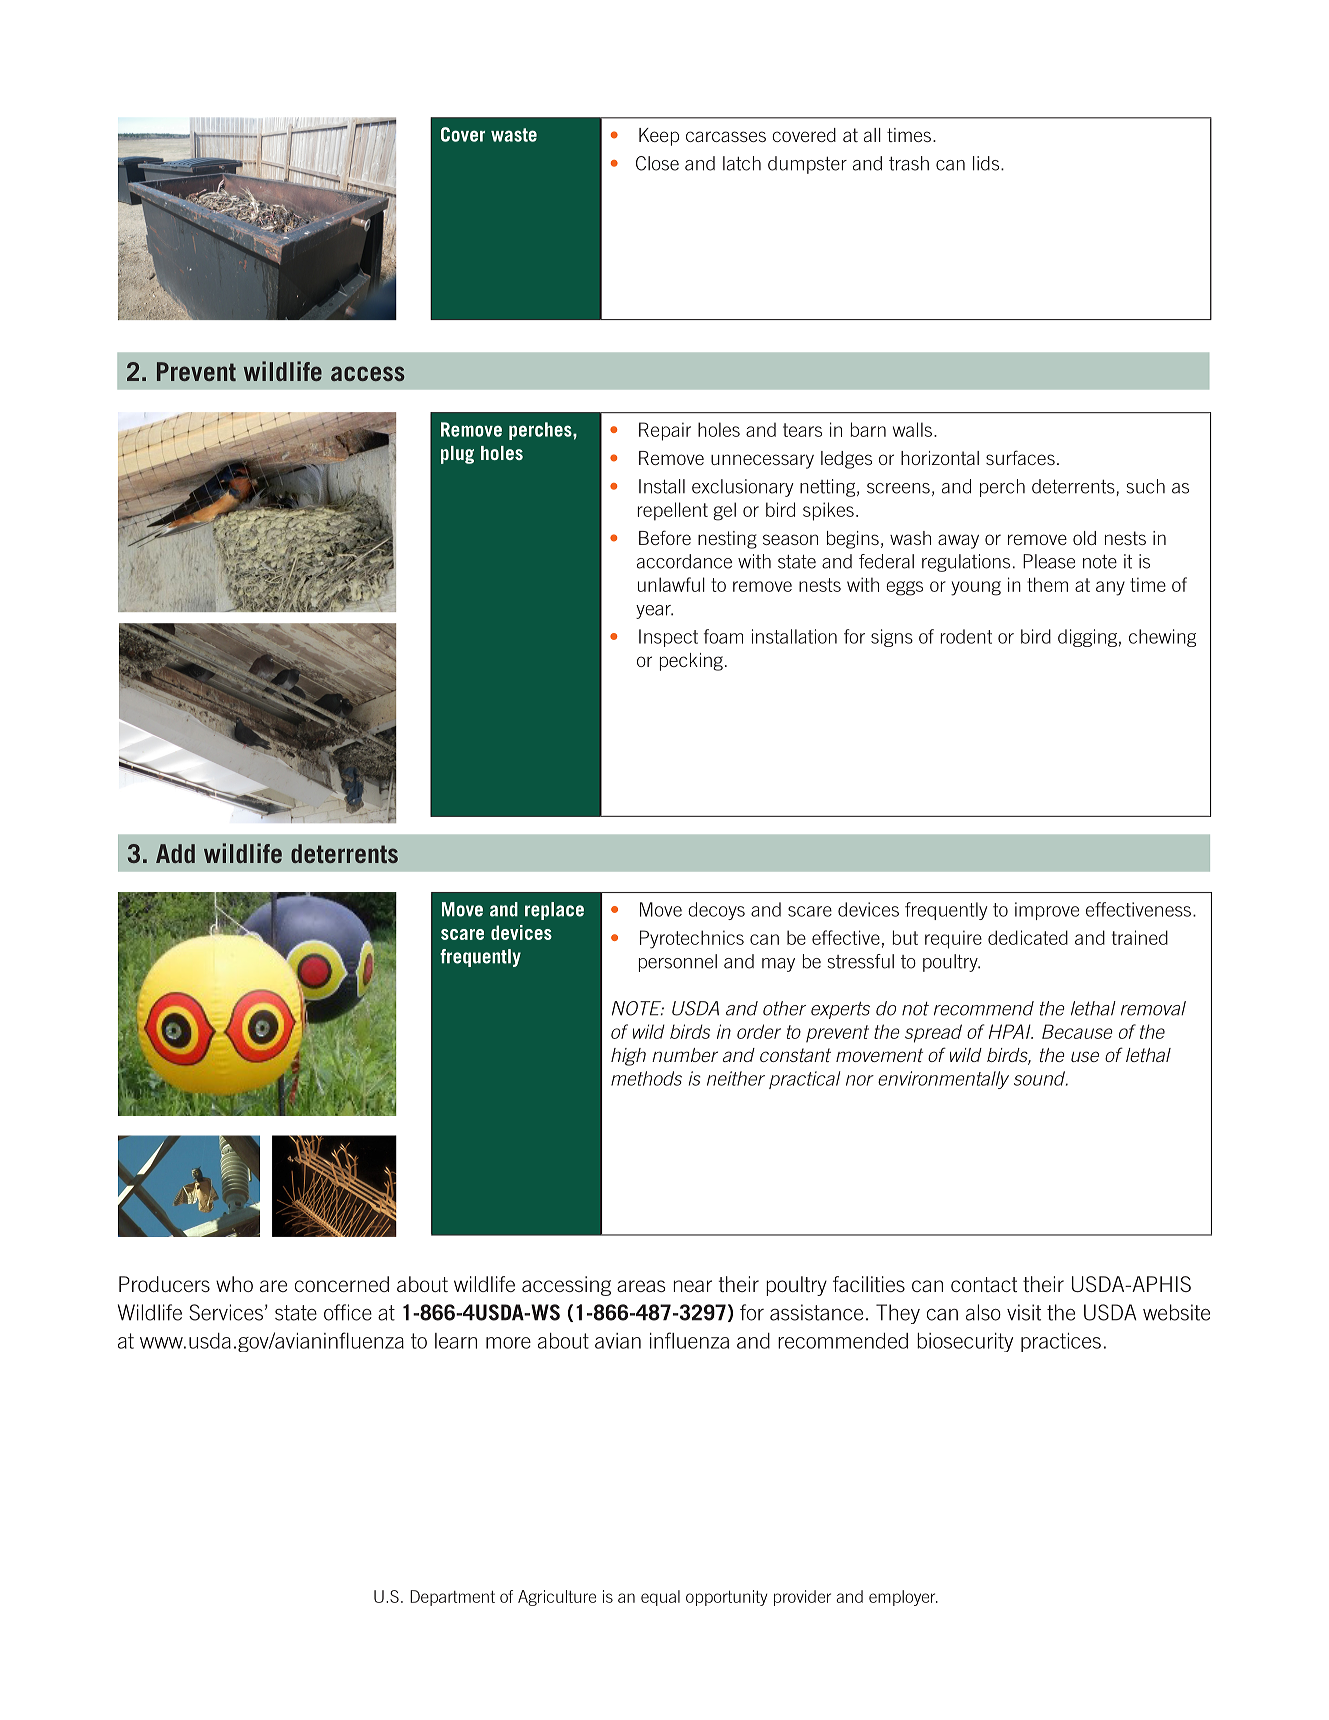  What do you see at coordinates (657, 163) in the screenshot?
I see `Close` at bounding box center [657, 163].
